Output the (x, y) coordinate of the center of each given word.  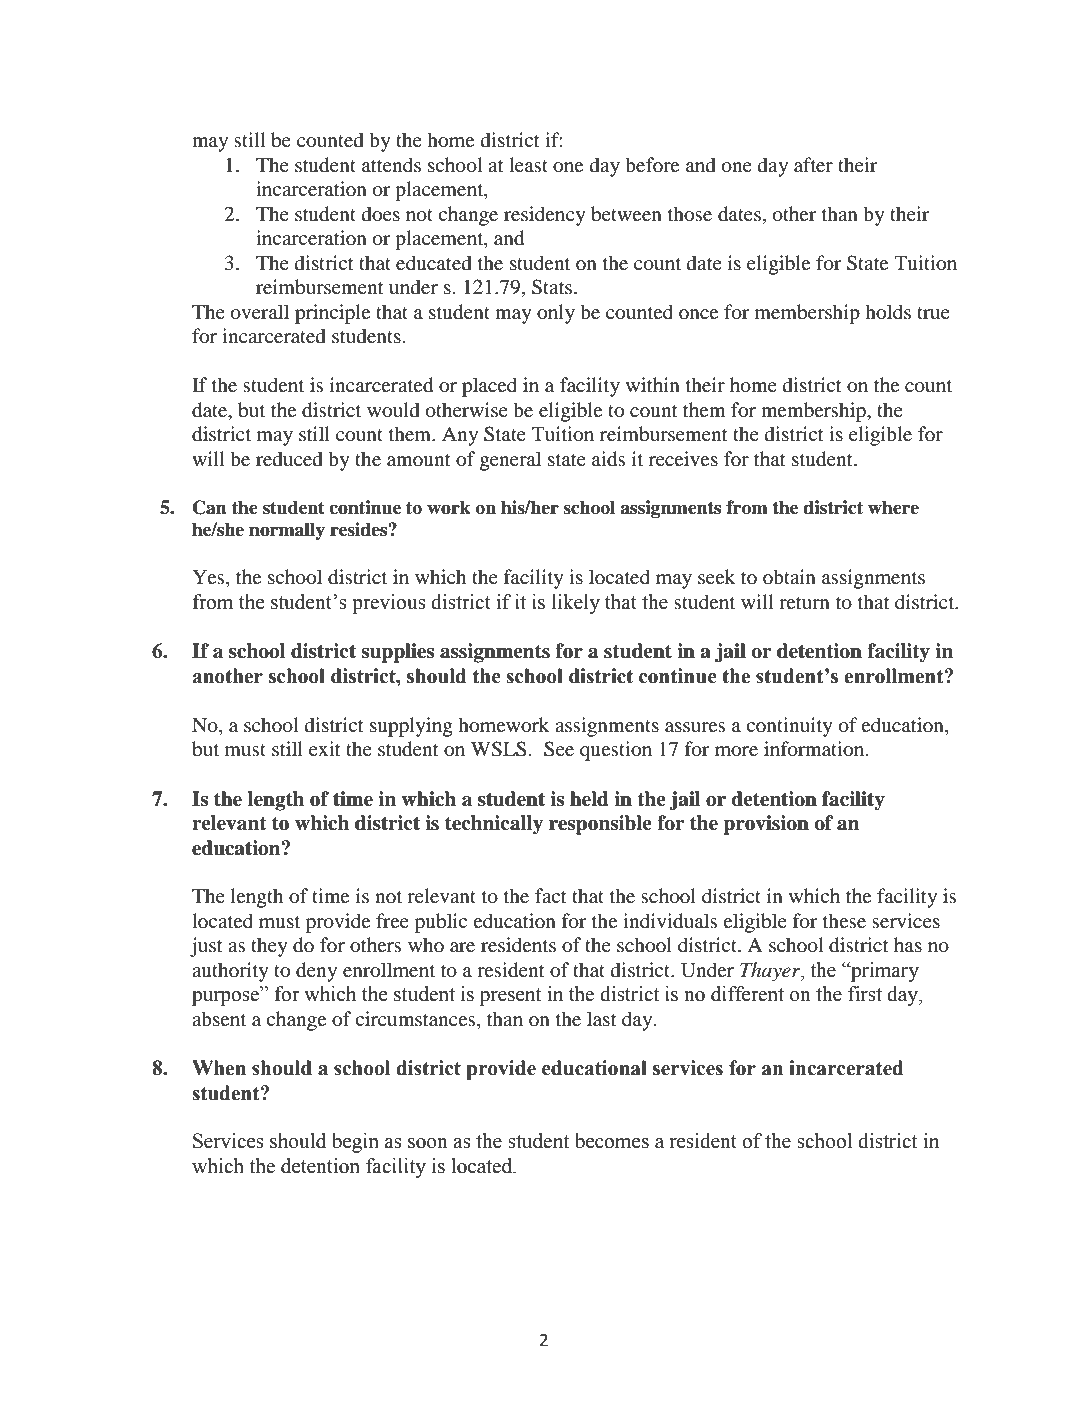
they (269, 947)
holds (888, 312)
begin (355, 1143)
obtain (789, 577)
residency (545, 216)
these (844, 920)
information (815, 749)
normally (287, 531)
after (813, 164)
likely (576, 604)
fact (551, 895)
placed (489, 387)
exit (325, 748)
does (381, 214)
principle (332, 314)
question (616, 751)
